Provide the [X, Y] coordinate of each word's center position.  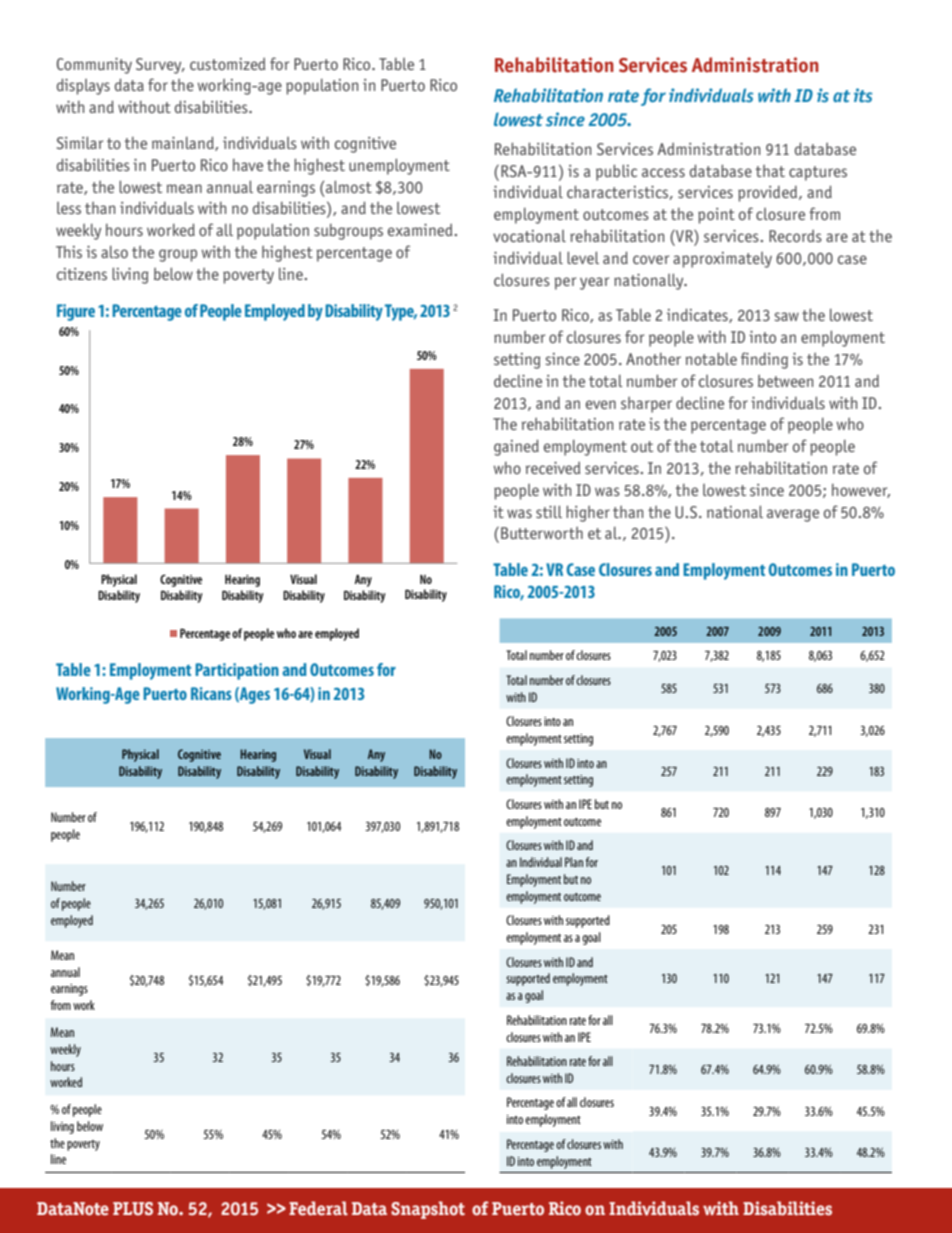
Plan [574, 862]
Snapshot [428, 1210]
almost [348, 186]
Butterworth [542, 533]
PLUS [133, 1209]
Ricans [211, 693]
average [793, 515]
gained [516, 447]
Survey [160, 66]
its [863, 95]
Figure [76, 312]
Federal [318, 1208]
